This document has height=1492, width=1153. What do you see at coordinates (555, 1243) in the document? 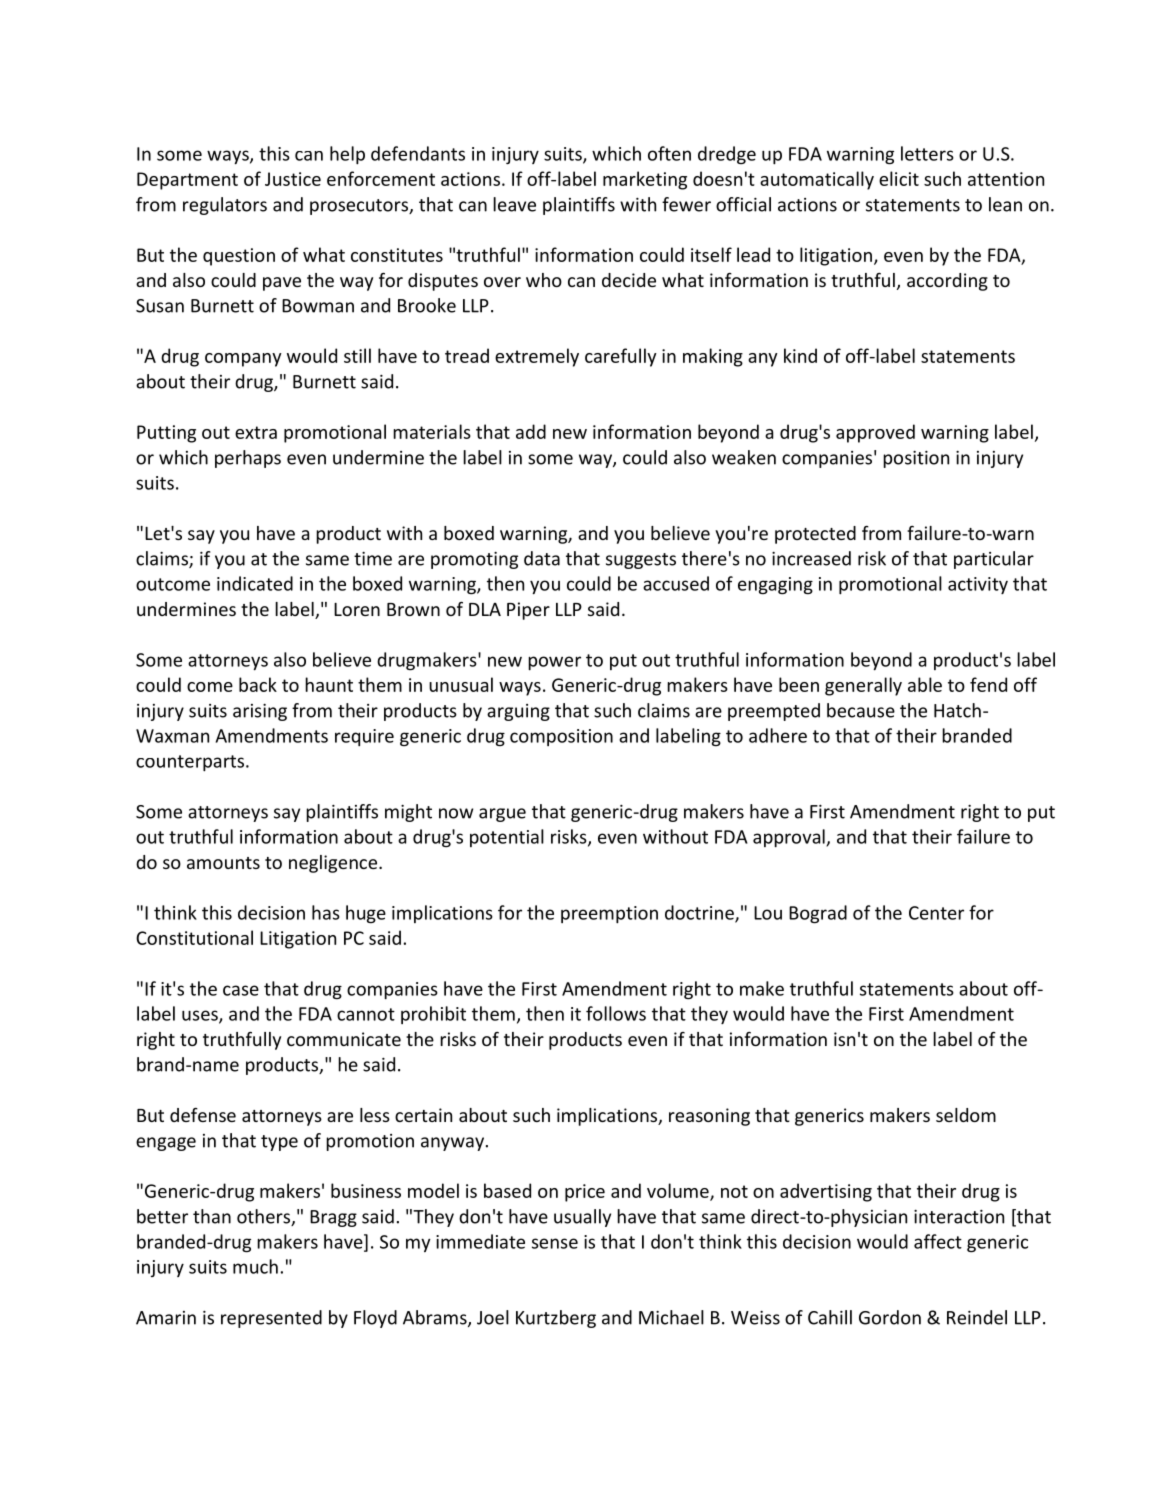
I see `sense` at bounding box center [555, 1243].
